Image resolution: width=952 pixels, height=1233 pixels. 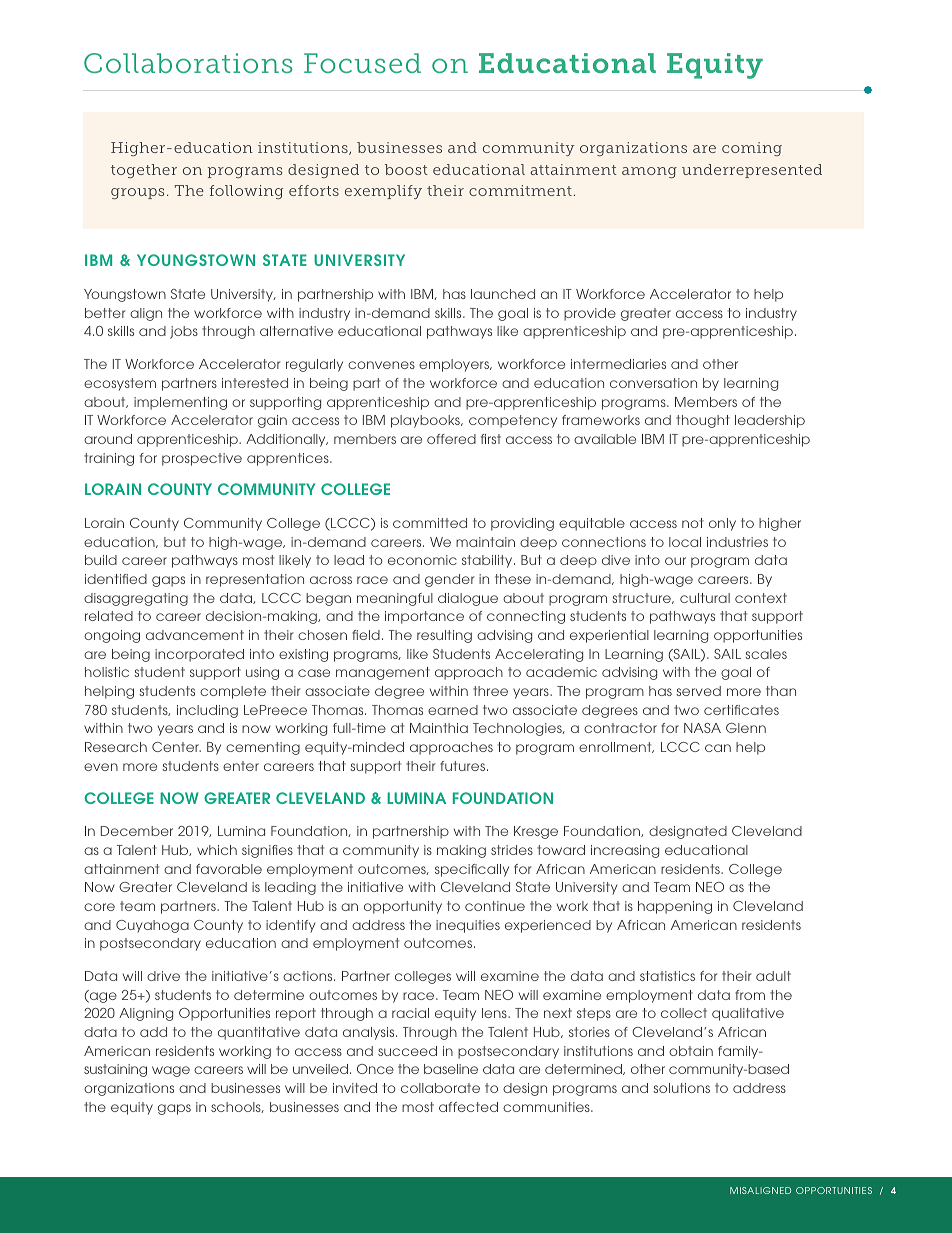 What do you see at coordinates (752, 149) in the screenshot?
I see `coming` at bounding box center [752, 149].
